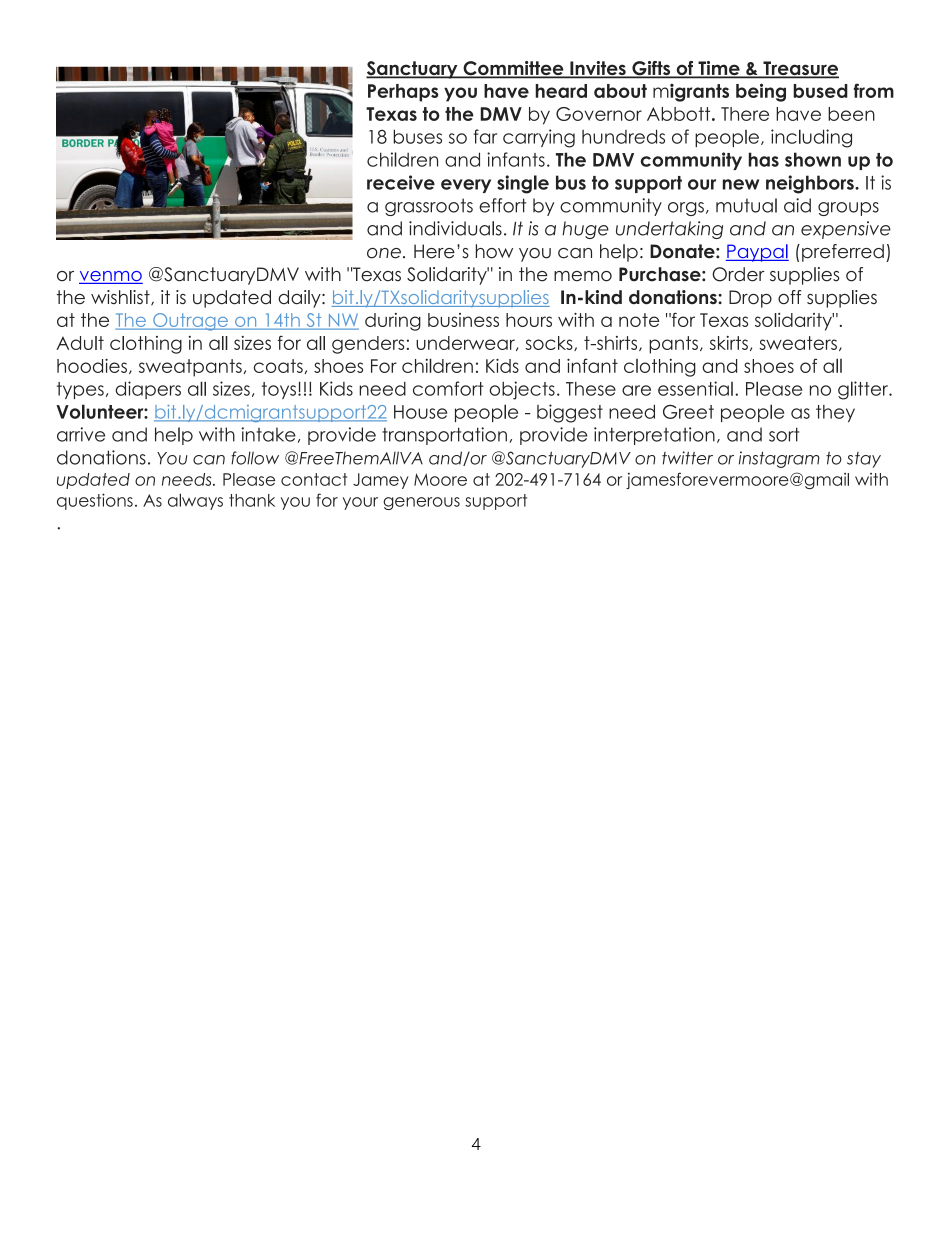 The image size is (952, 1233). What do you see at coordinates (513, 69) in the page?
I see `Committee` at bounding box center [513, 69].
